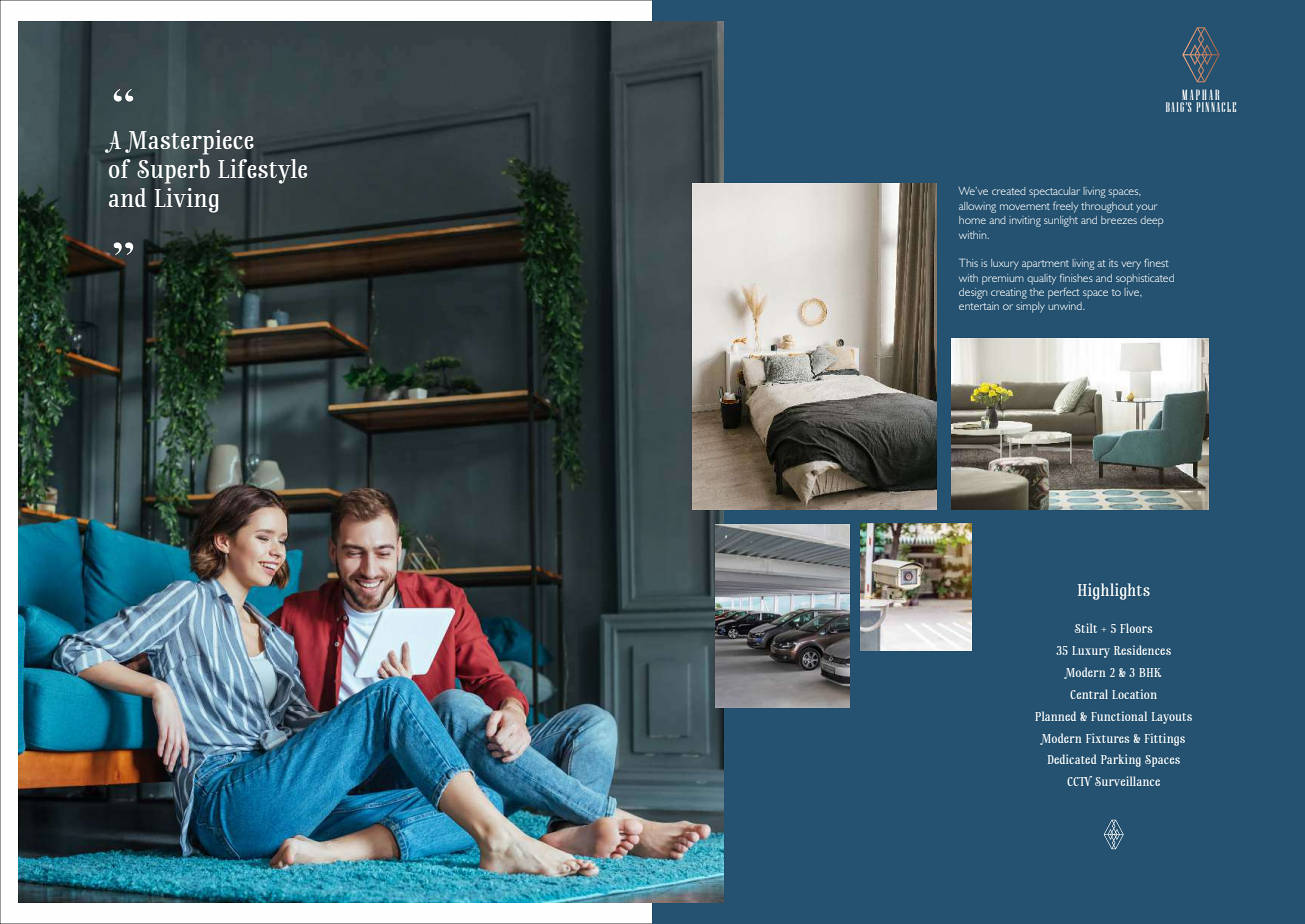 The height and width of the image is (924, 1305). I want to click on Masterpiece, so click(189, 142).
